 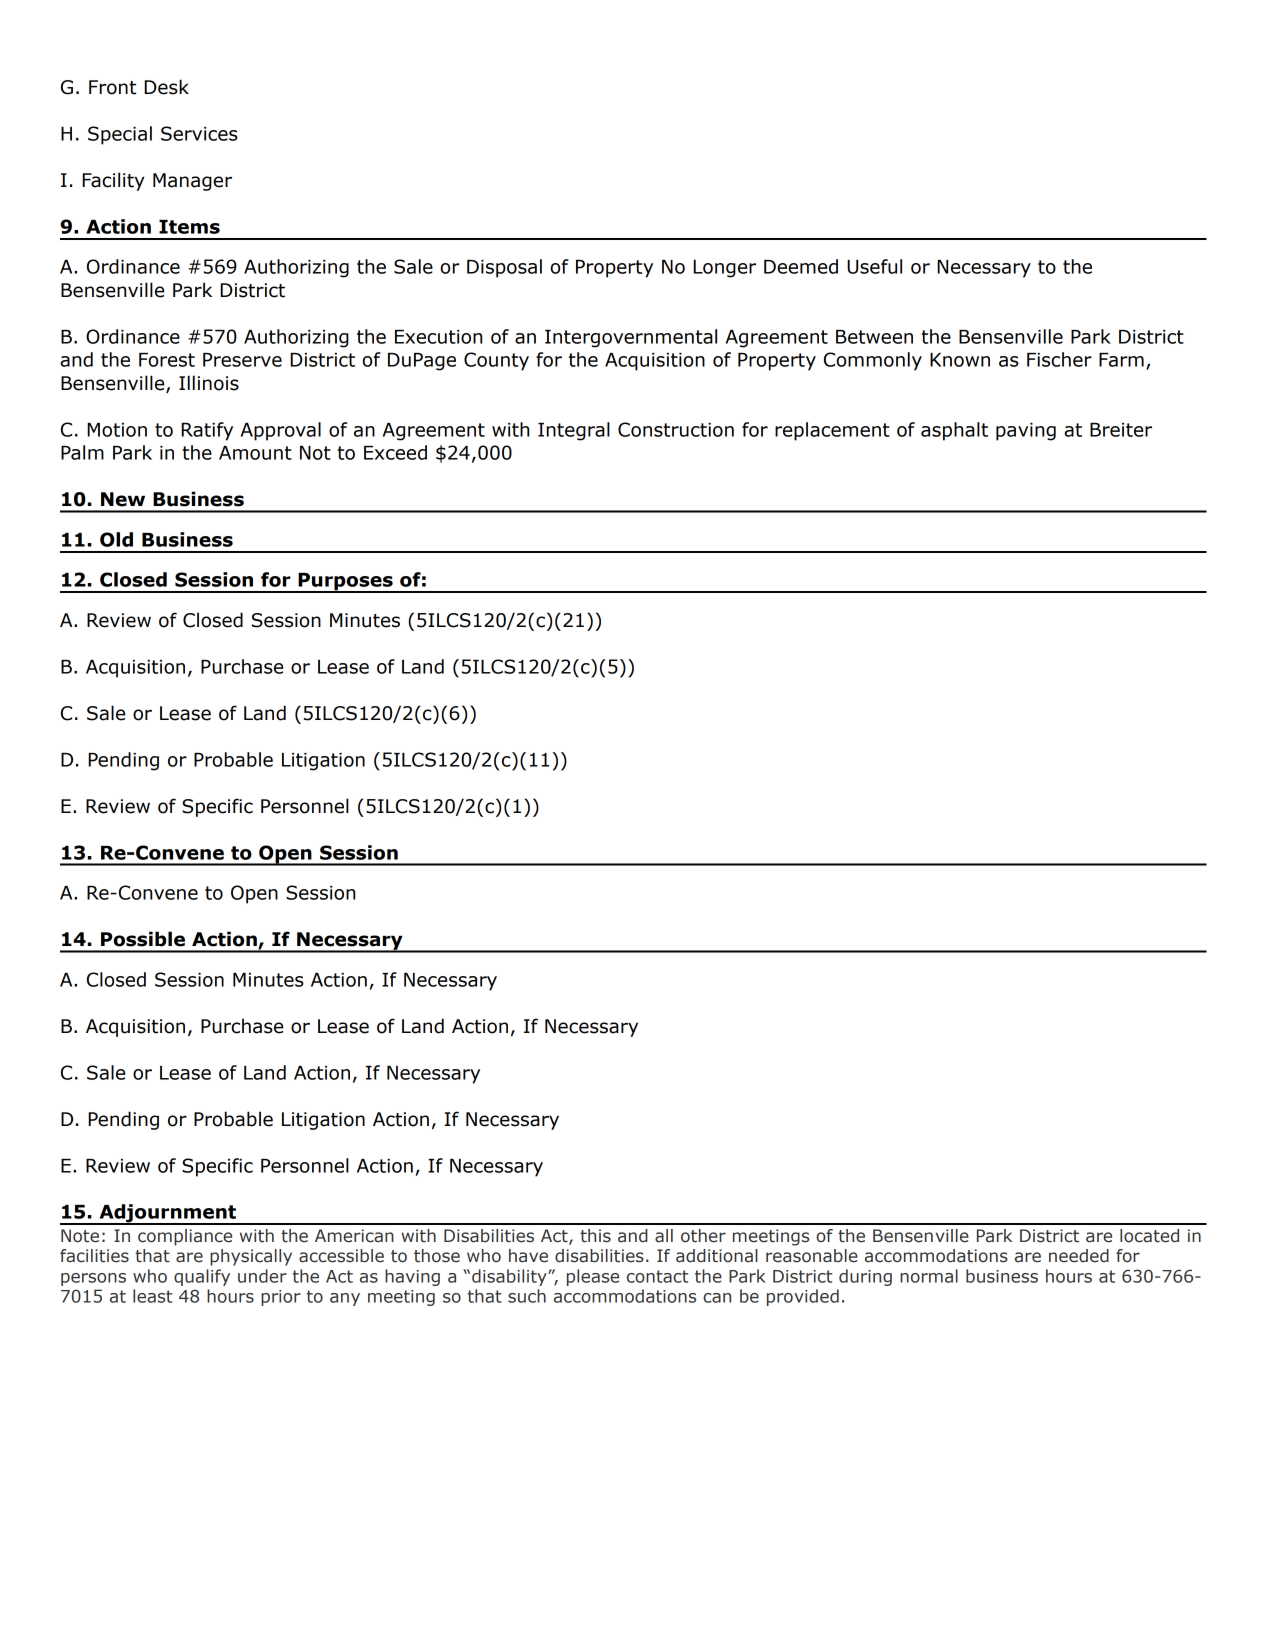 I want to click on Services, so click(x=199, y=133).
